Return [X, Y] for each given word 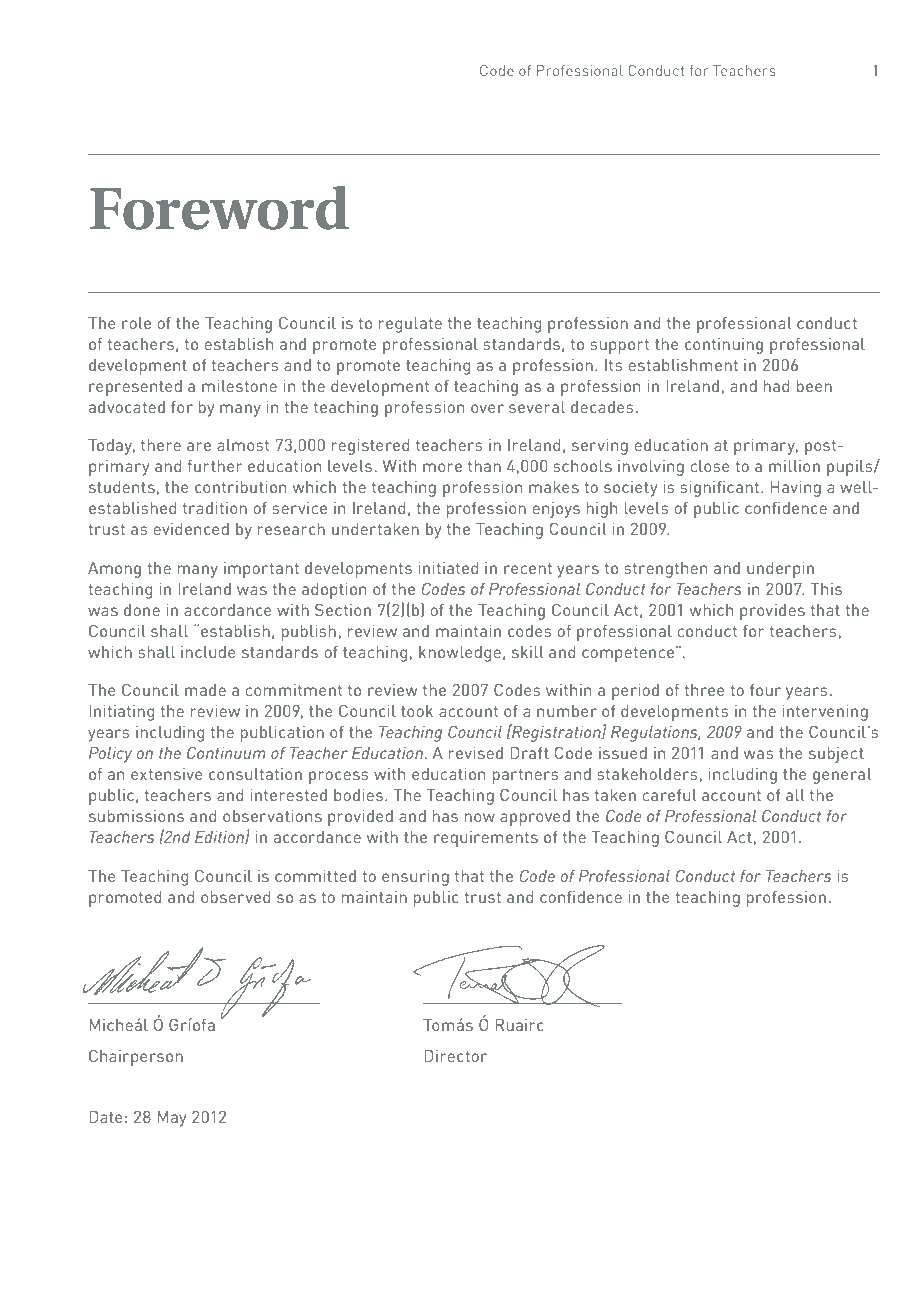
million [794, 466]
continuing [724, 346]
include [208, 652]
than [484, 466]
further [215, 466]
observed [235, 897]
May [171, 1119]
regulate [410, 325]
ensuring [415, 878]
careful [669, 795]
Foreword [219, 207]
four [765, 690]
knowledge [460, 654]
